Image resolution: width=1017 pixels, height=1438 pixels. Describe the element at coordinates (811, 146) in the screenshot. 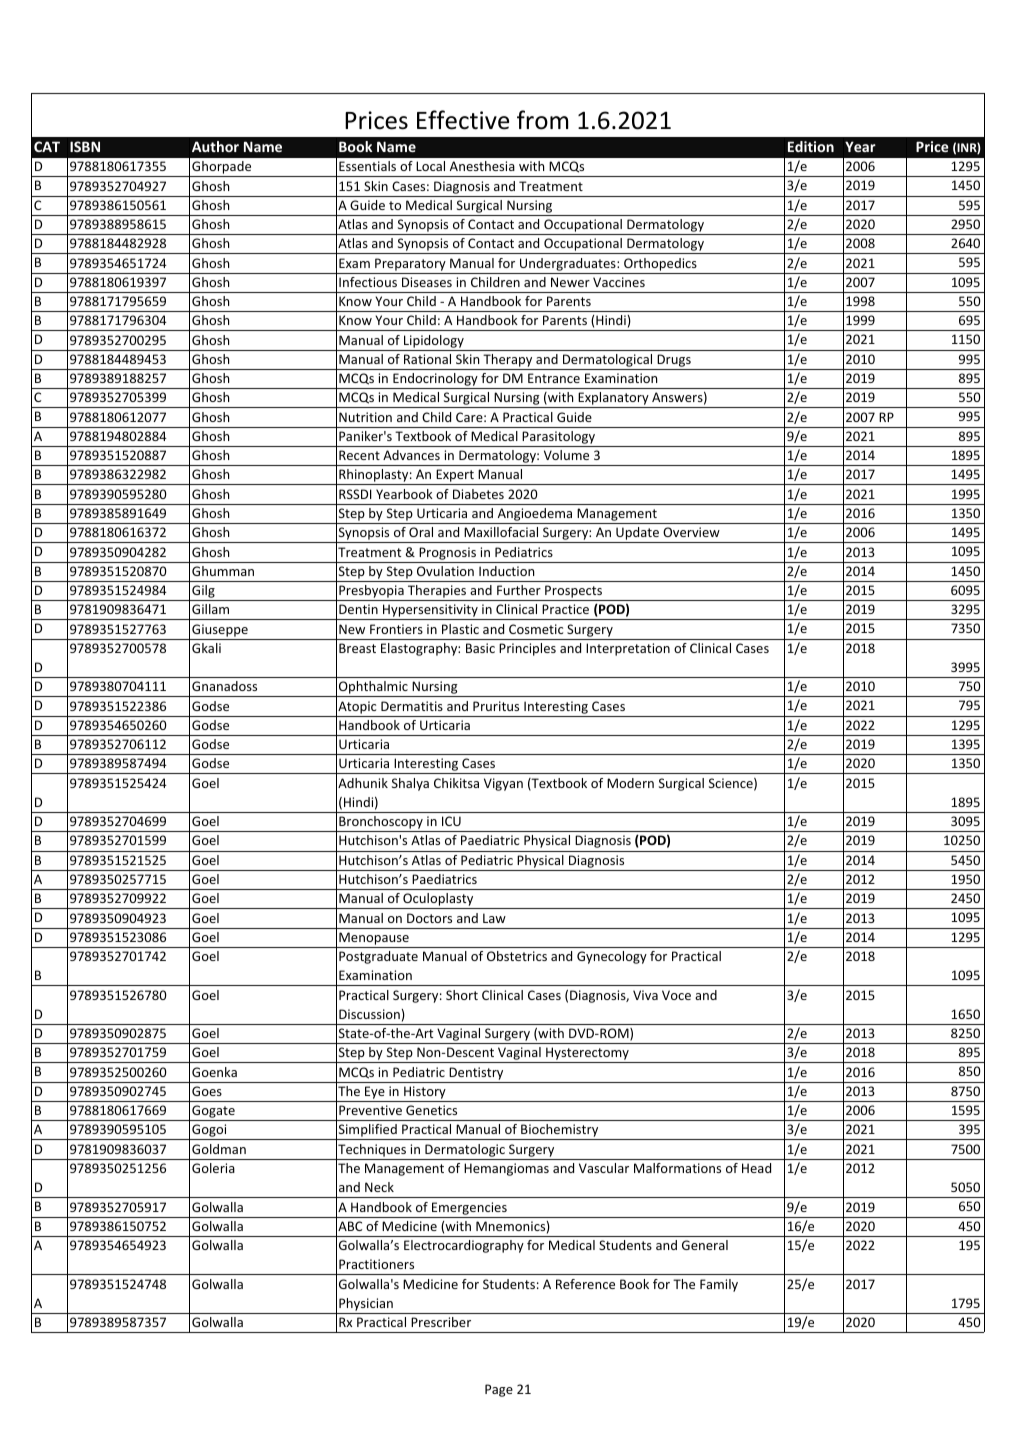

I see `Edition` at that location.
